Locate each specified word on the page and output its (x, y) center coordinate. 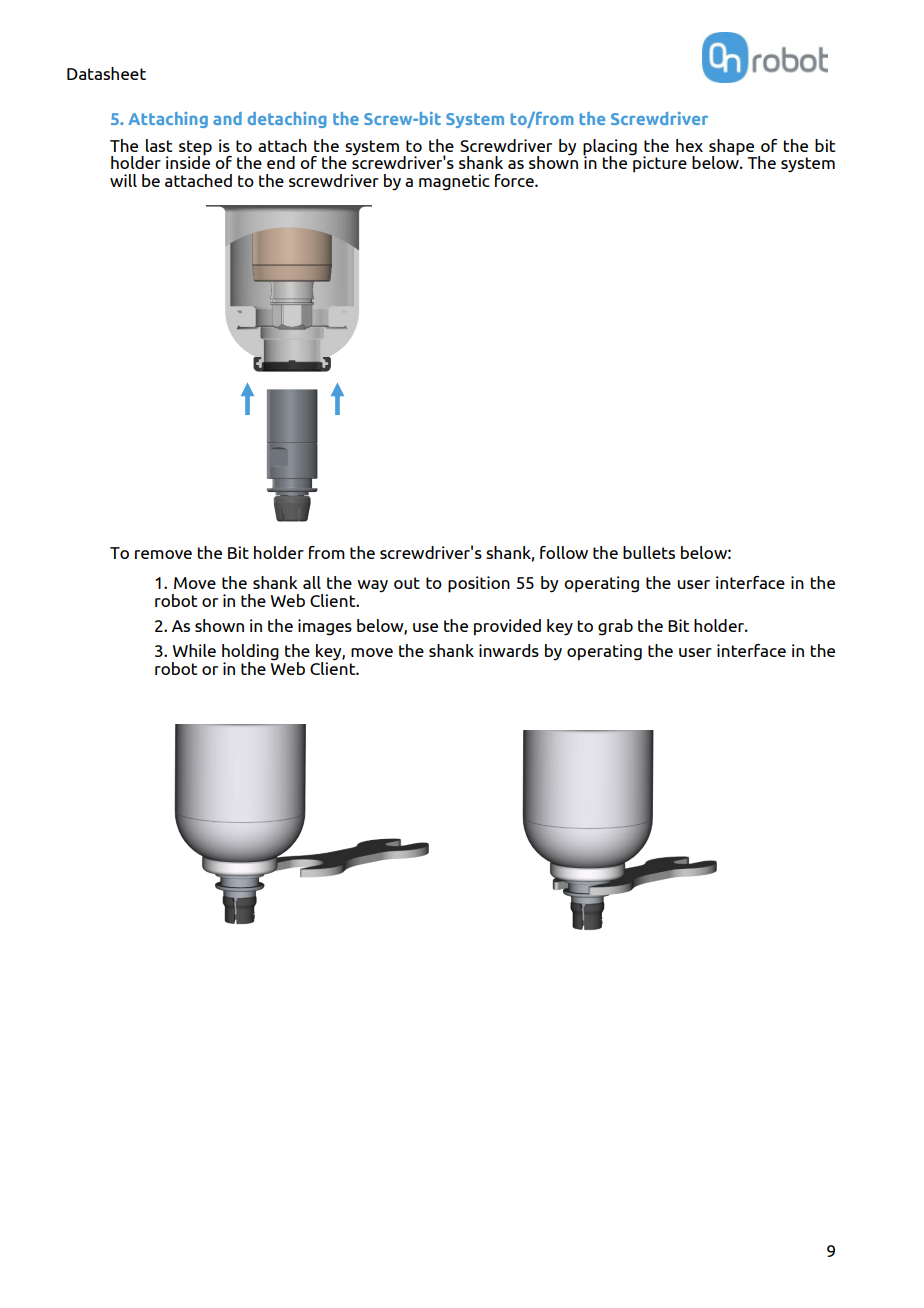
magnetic (454, 182)
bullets (649, 552)
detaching (287, 120)
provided (507, 627)
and (227, 118)
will (123, 180)
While (194, 650)
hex (689, 145)
